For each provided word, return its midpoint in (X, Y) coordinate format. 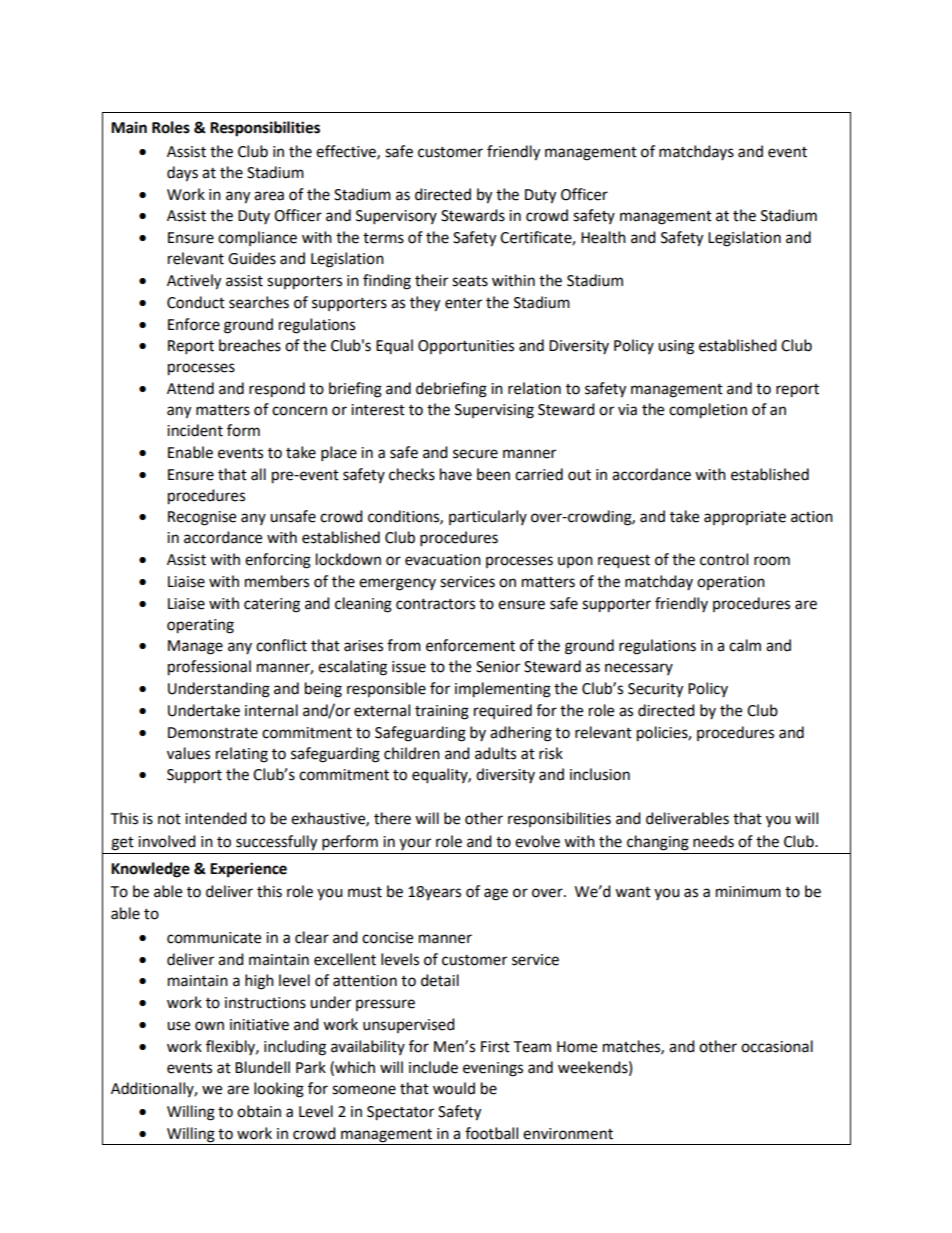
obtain (259, 1111)
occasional (777, 1046)
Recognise (202, 518)
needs (713, 841)
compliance (257, 238)
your (415, 844)
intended (216, 818)
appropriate (745, 518)
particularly (488, 517)
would (454, 1088)
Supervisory (396, 217)
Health (603, 237)
